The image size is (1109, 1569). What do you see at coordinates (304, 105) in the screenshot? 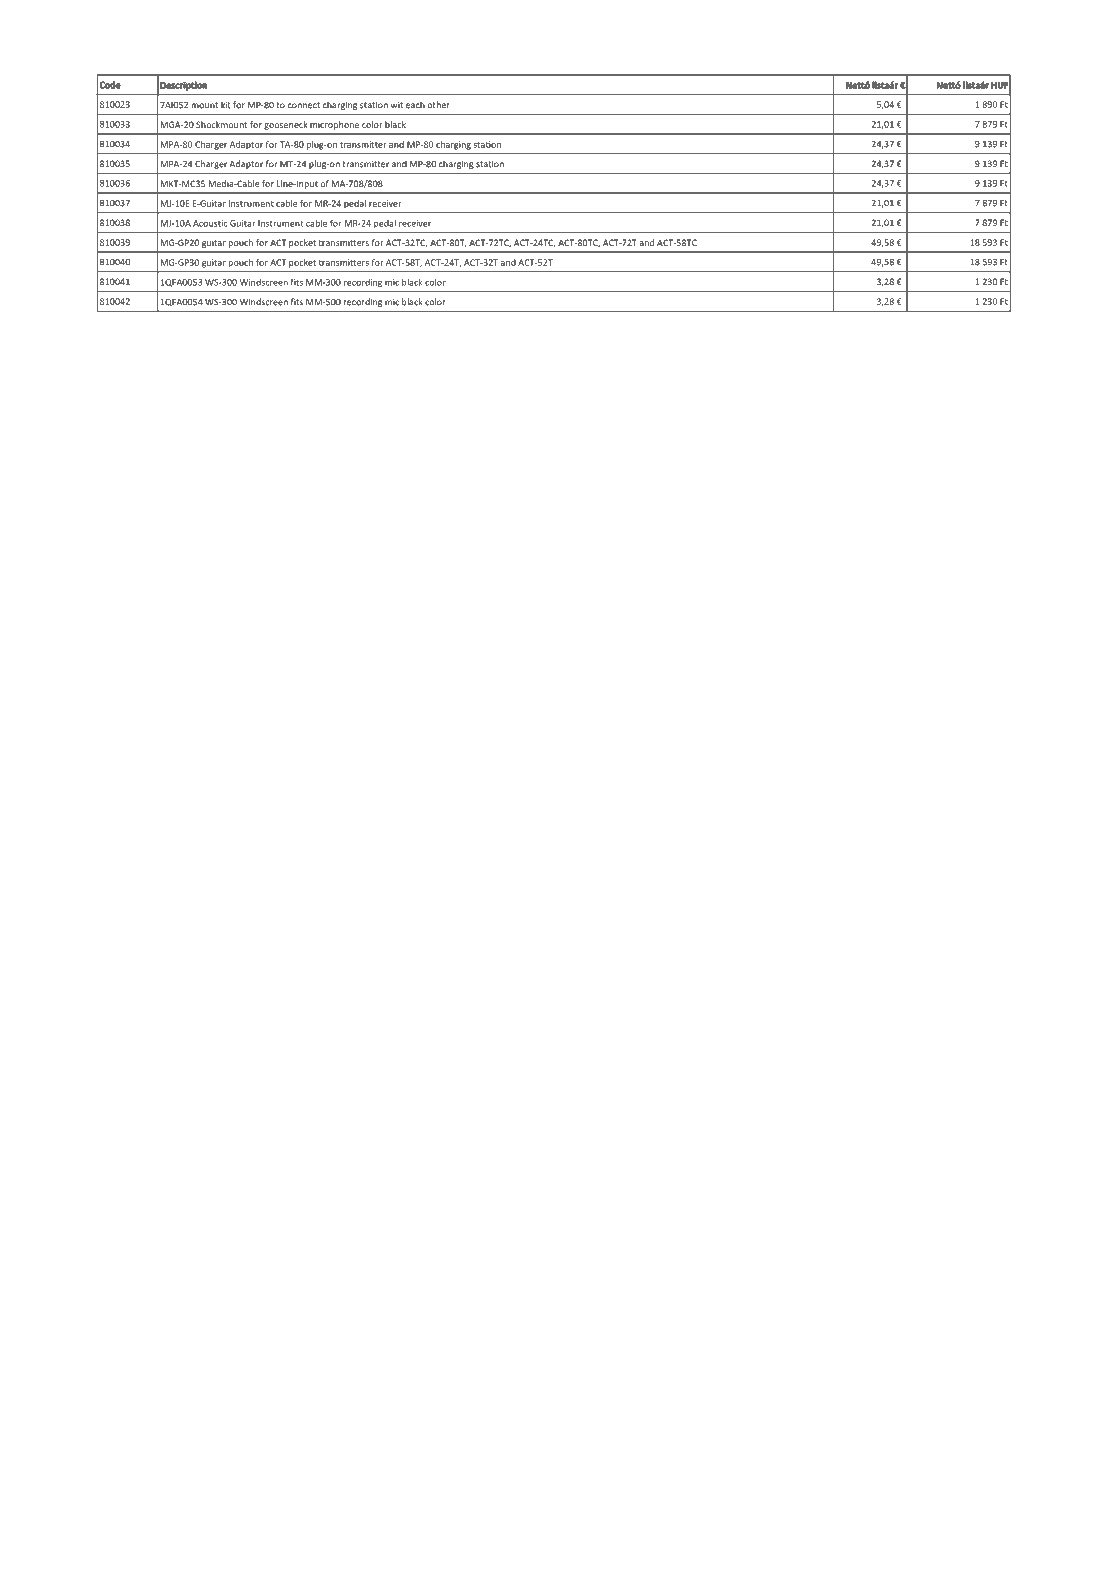
I see `connect` at bounding box center [304, 105].
